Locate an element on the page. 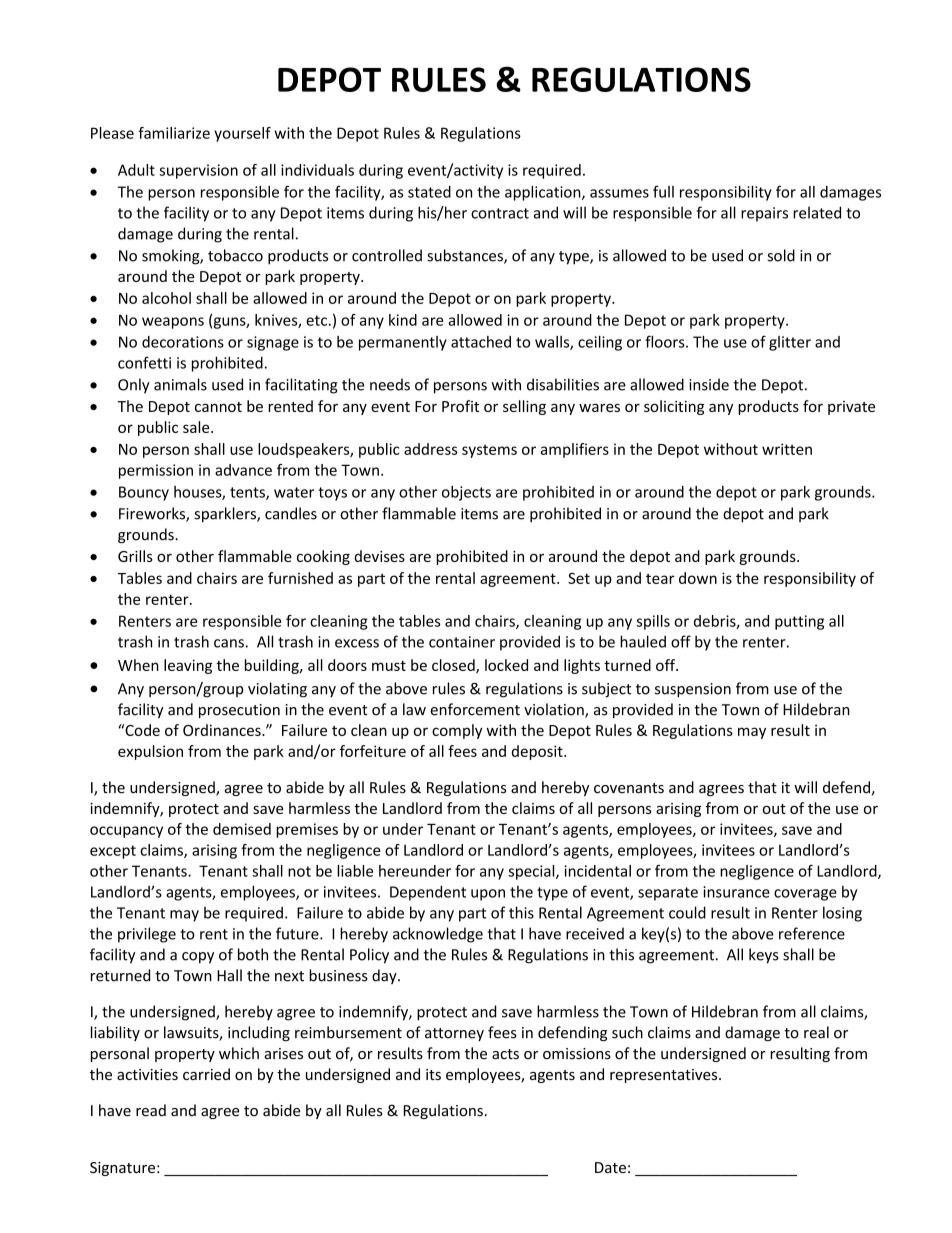  insurance is located at coordinates (736, 892).
